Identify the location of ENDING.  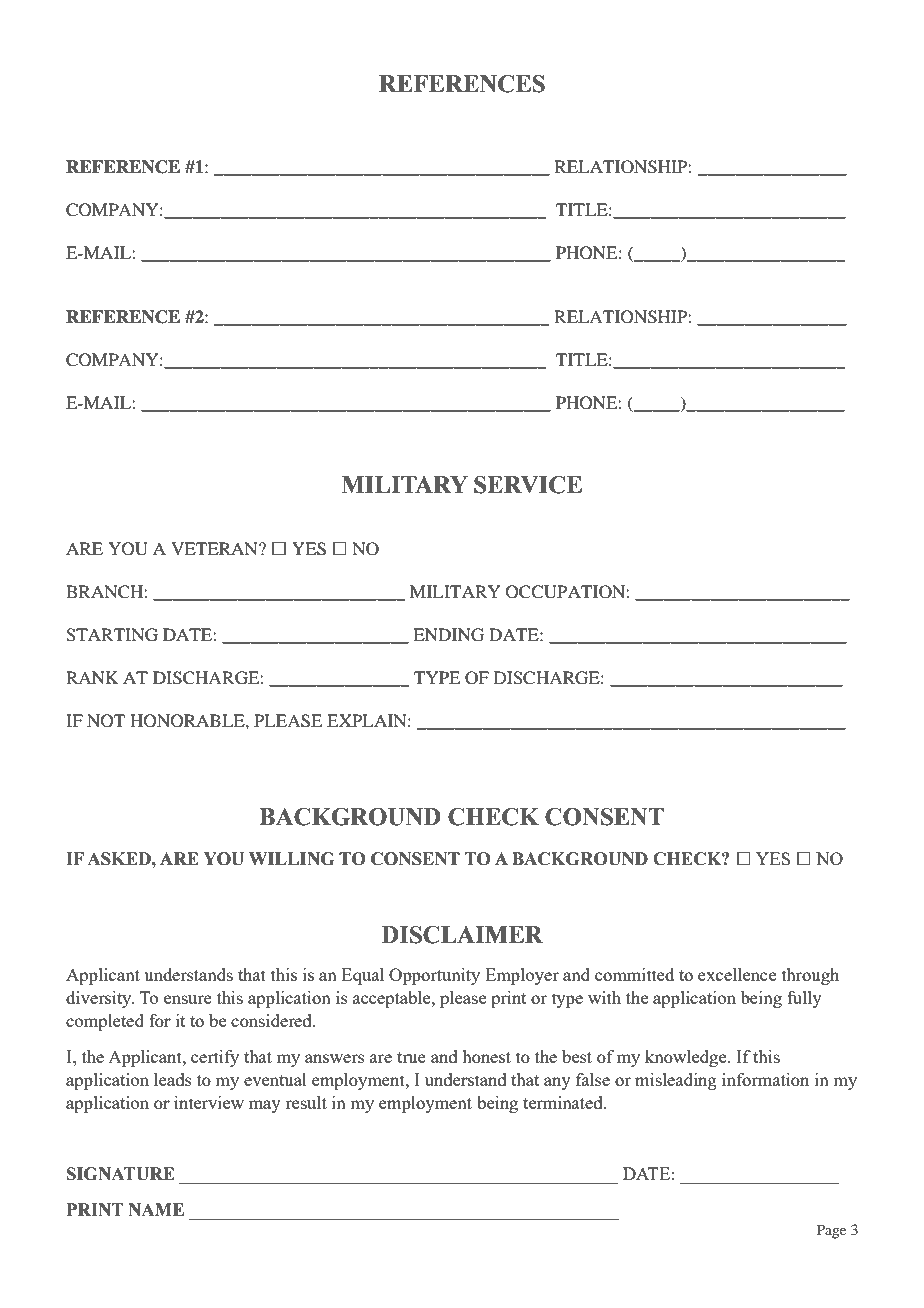
(448, 635).
